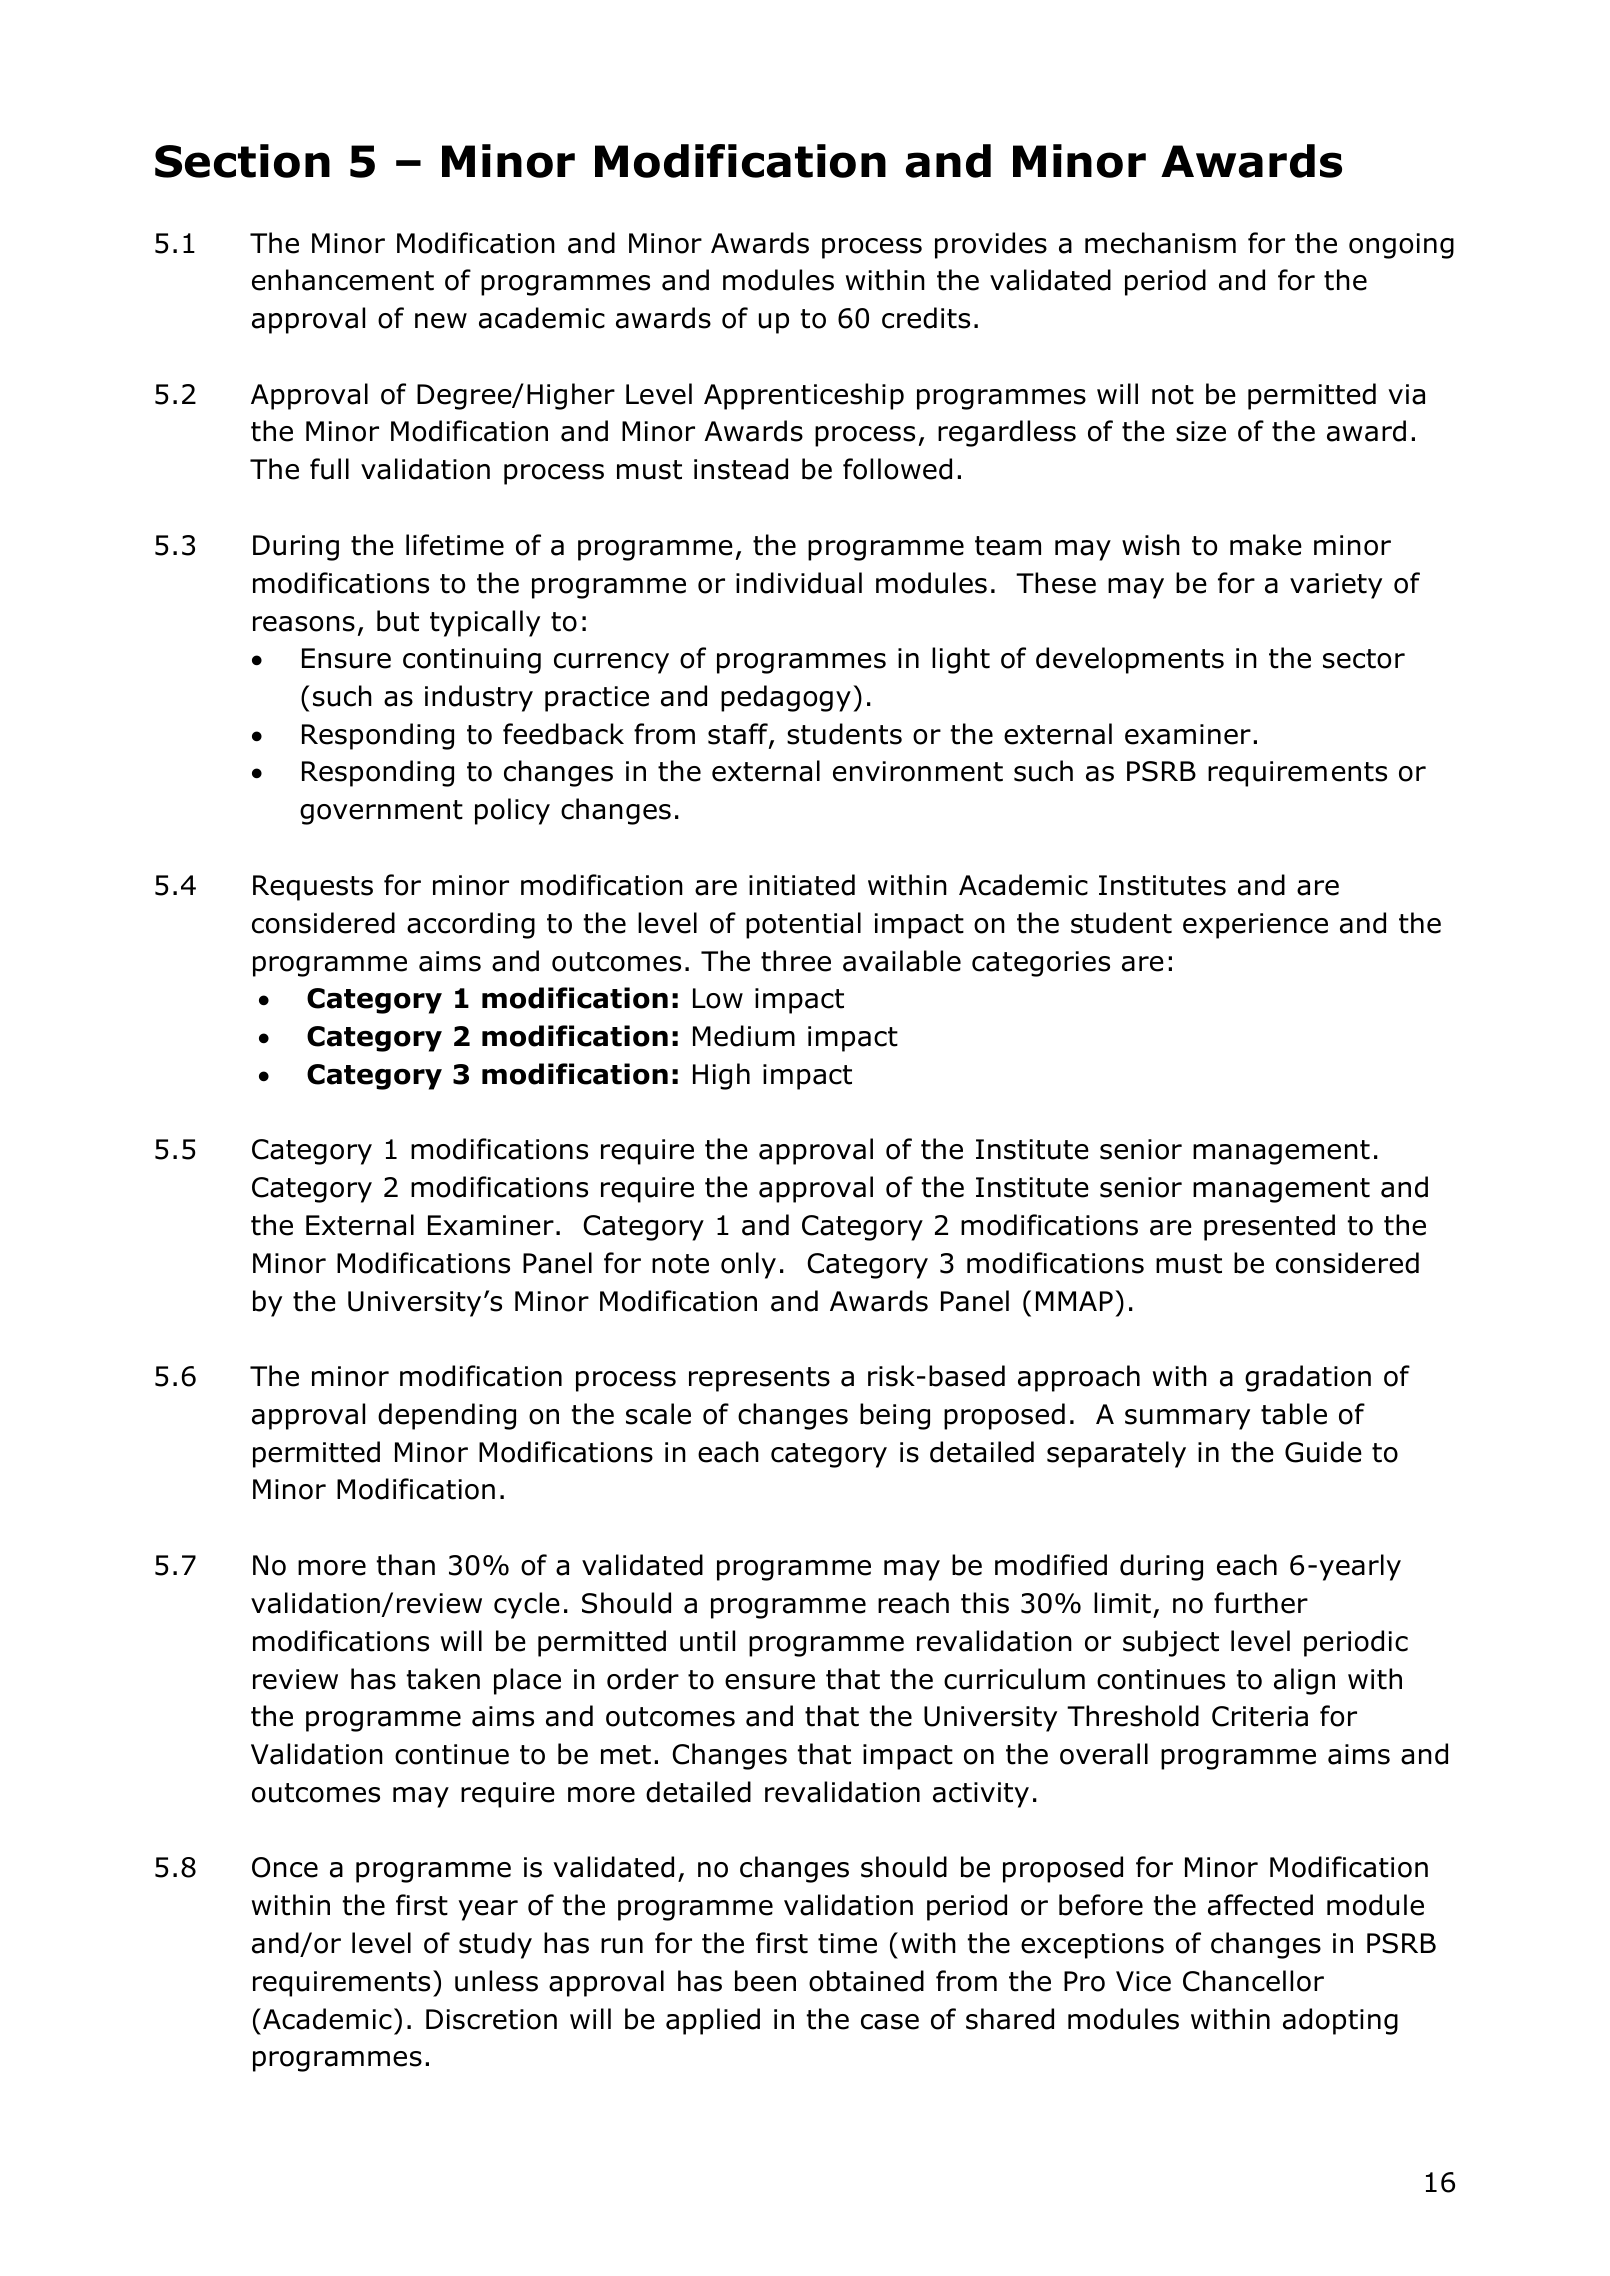 This screenshot has height=2276, width=1610. I want to click on obtained, so click(866, 1981).
